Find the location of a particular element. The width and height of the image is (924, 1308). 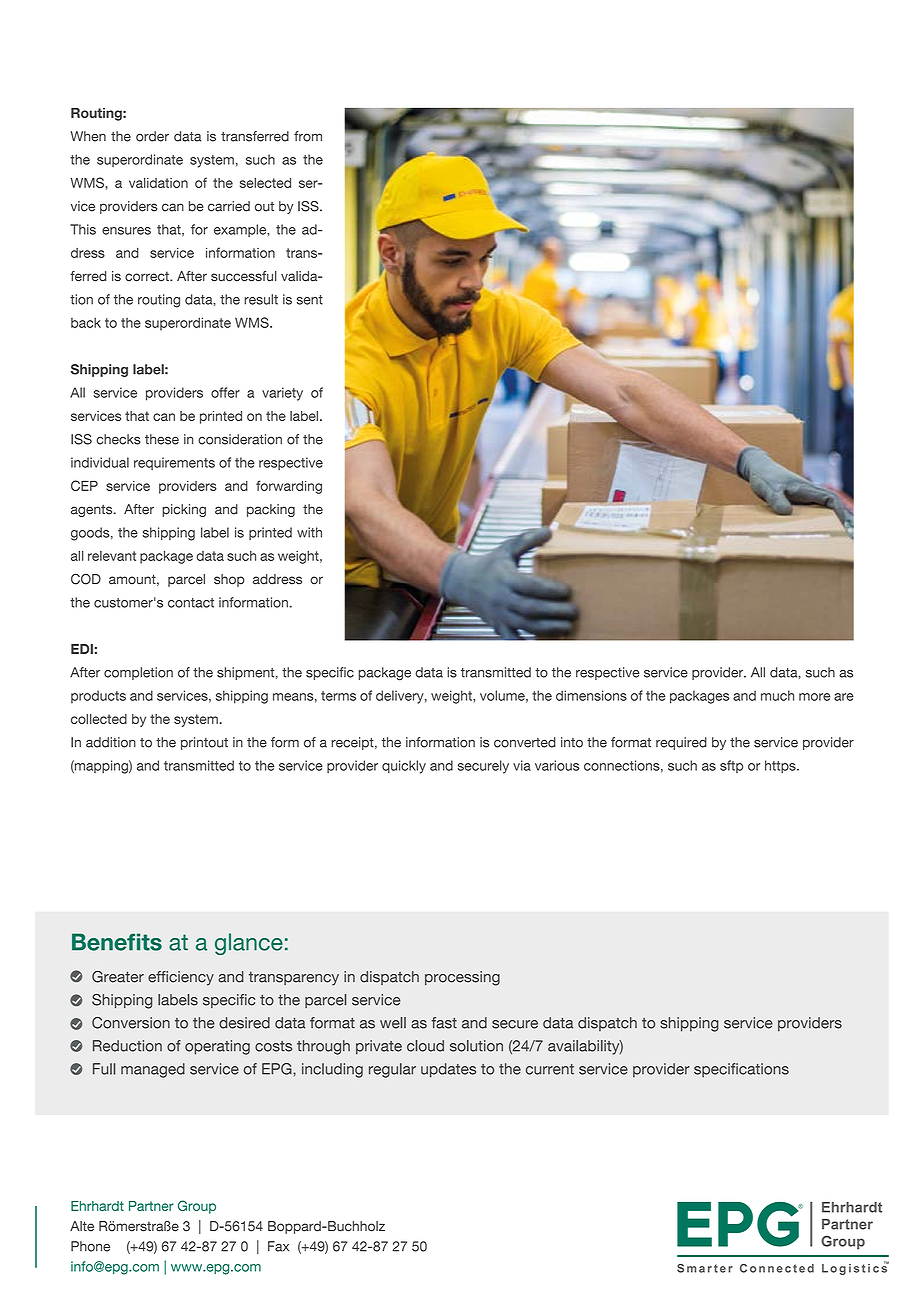

from is located at coordinates (308, 136).
